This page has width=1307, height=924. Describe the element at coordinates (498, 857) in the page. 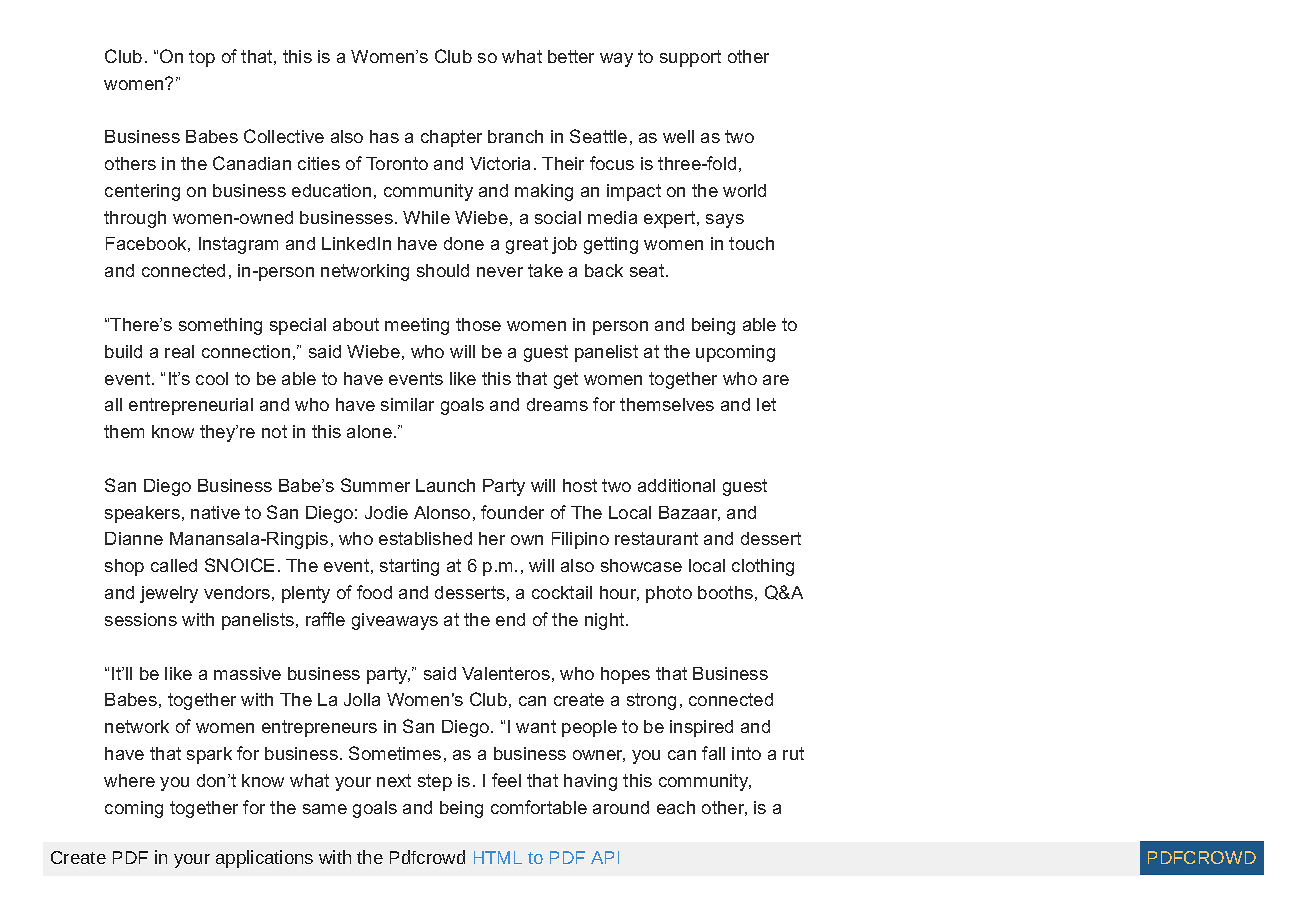

I see `HTML` at that location.
